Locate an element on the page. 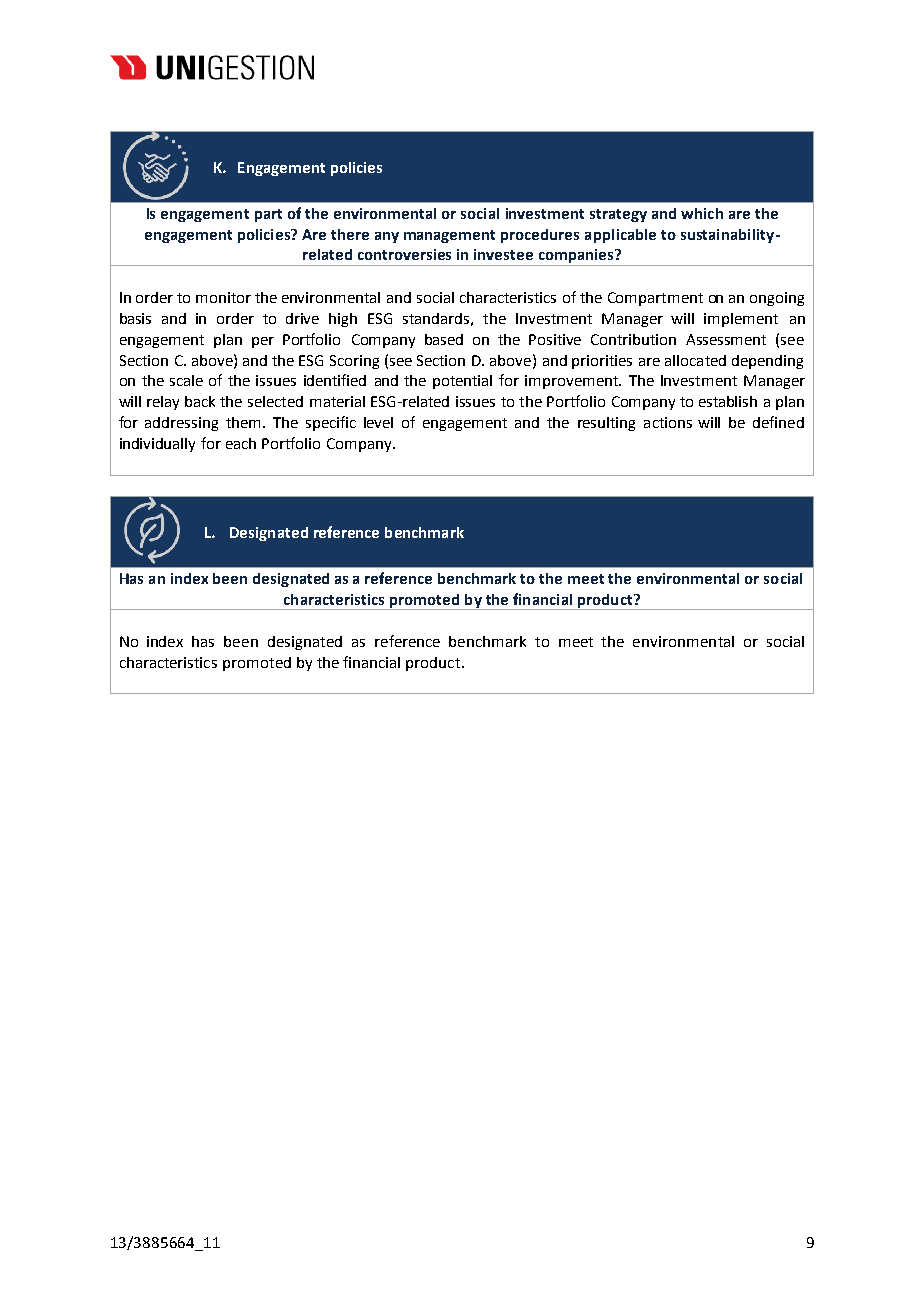  which is located at coordinates (702, 213).
